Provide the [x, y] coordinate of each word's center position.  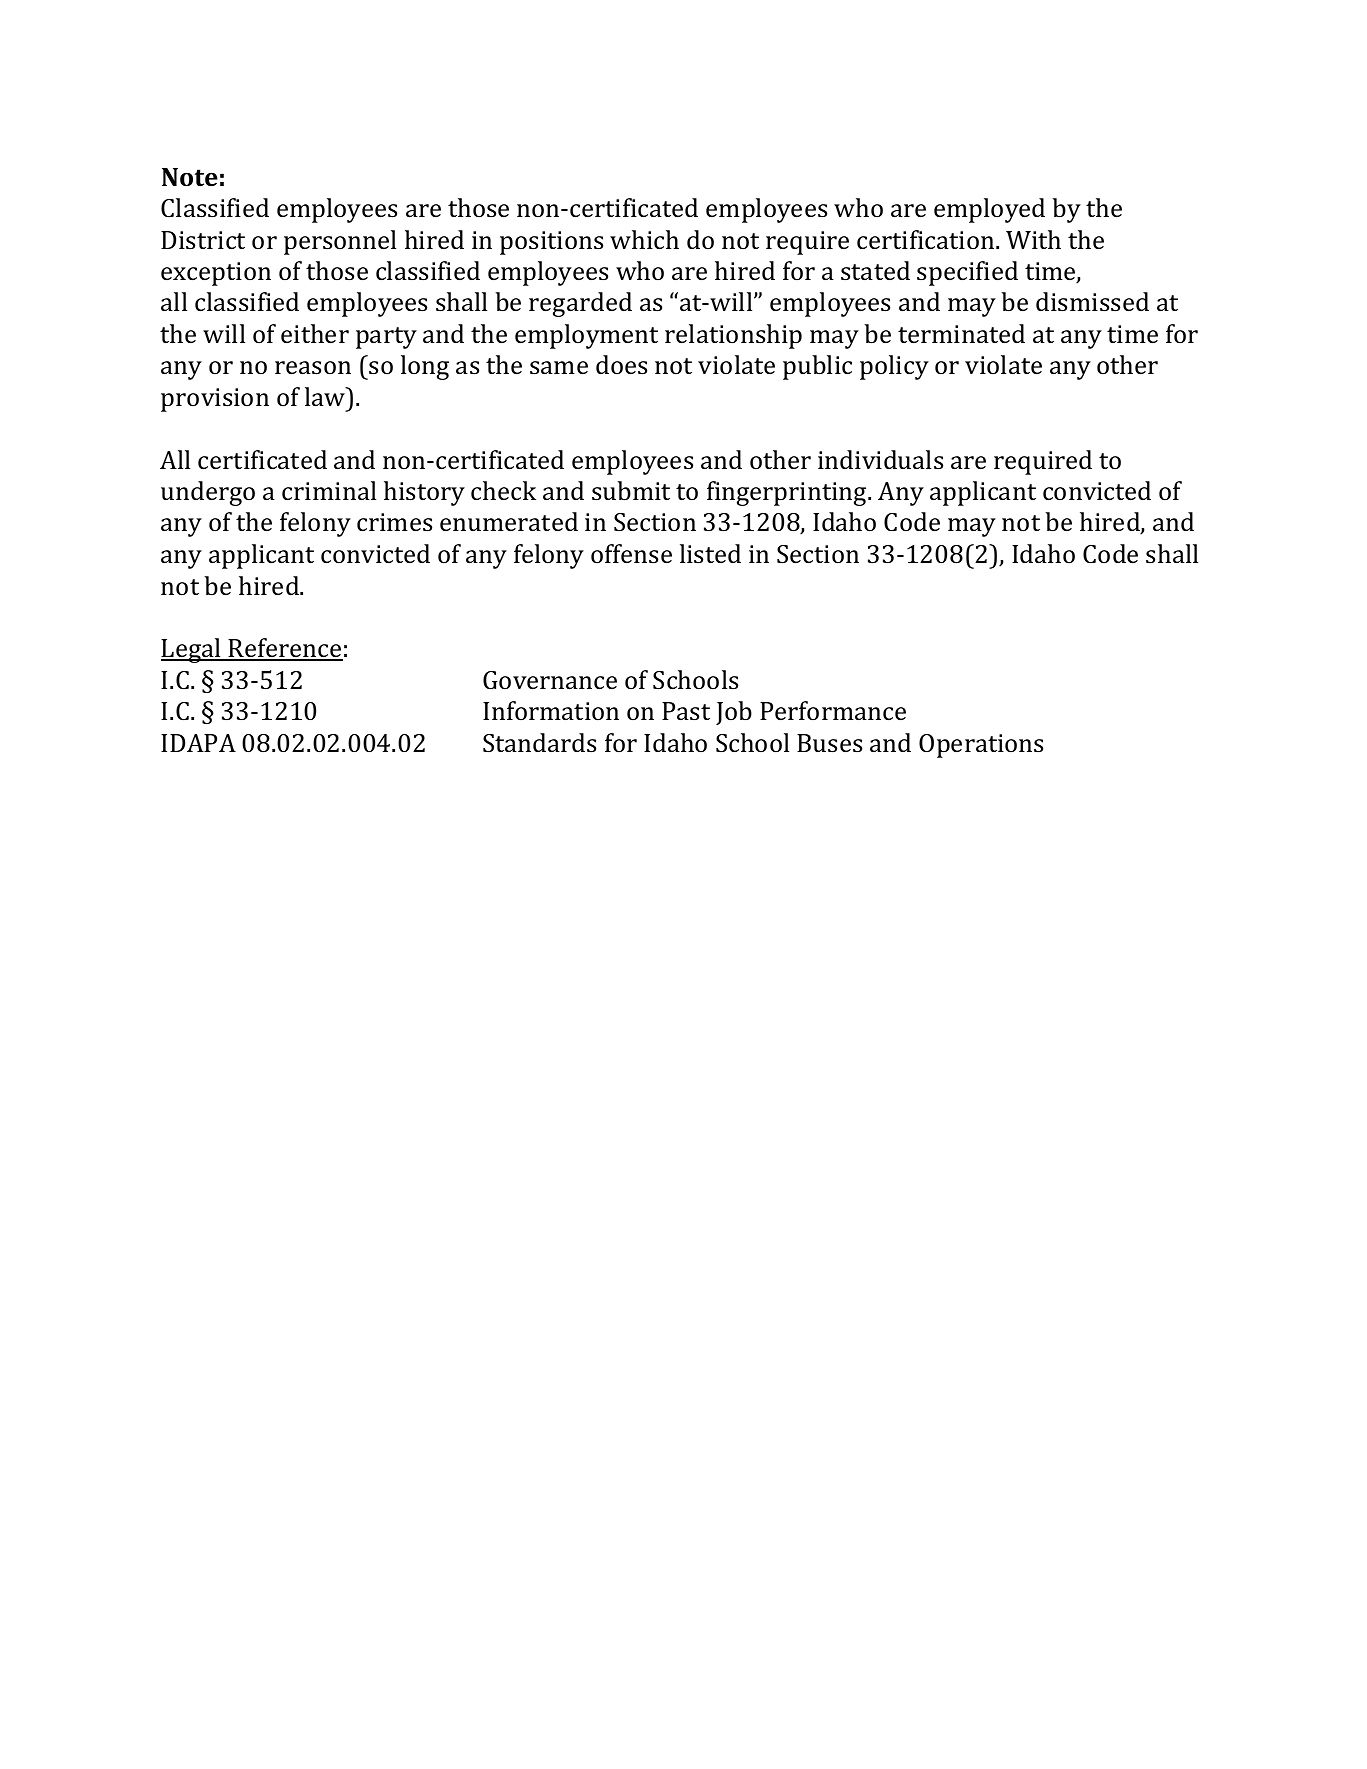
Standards [539, 743]
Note [190, 177]
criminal [329, 491]
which [644, 240]
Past [686, 711]
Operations [981, 746]
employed [989, 210]
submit [631, 491]
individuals [880, 460]
